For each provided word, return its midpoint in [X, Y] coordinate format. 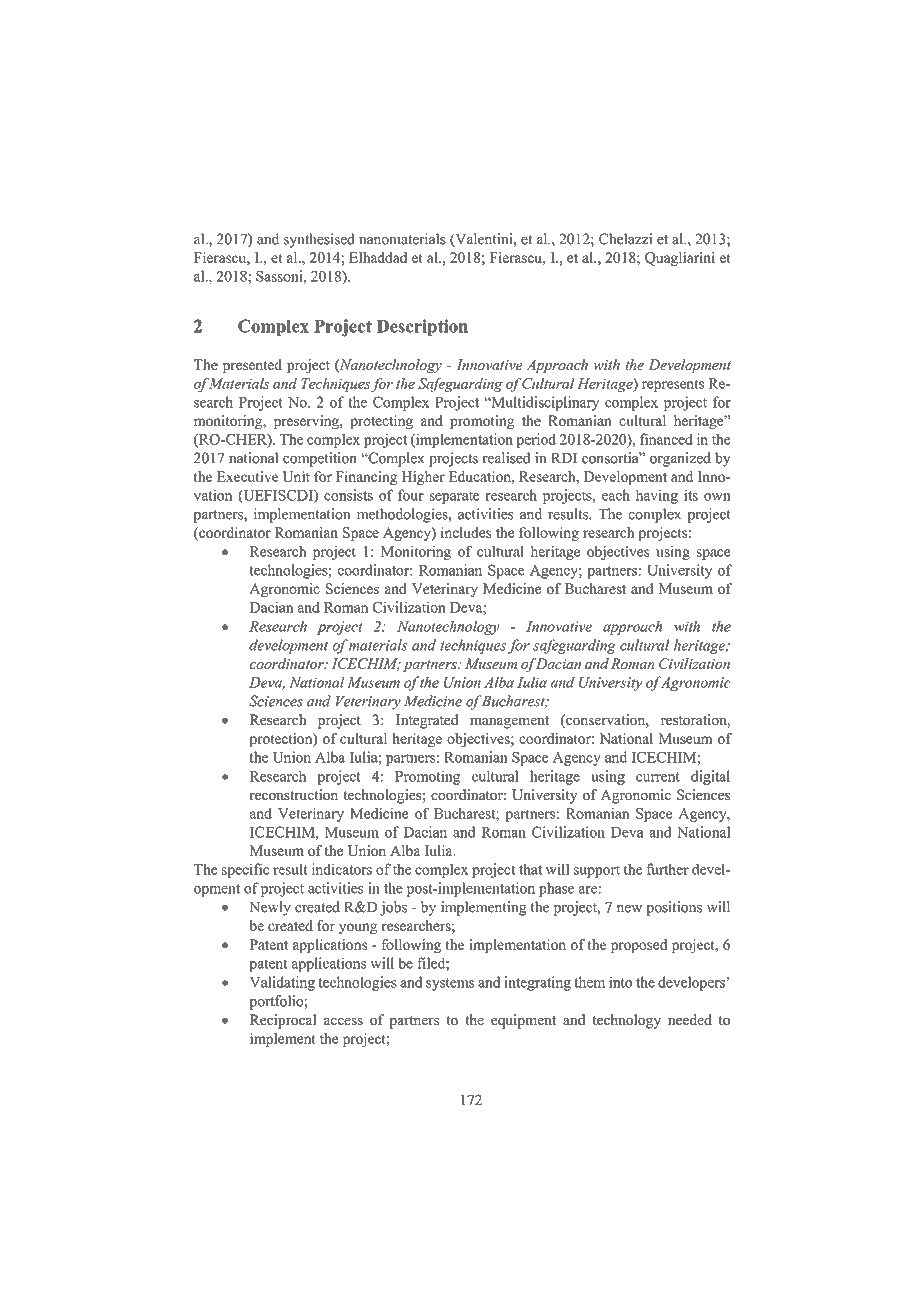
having [657, 496]
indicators [341, 869]
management [509, 722]
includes [466, 532]
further [667, 869]
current [658, 777]
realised [506, 458]
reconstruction [293, 794]
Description [422, 327]
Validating [282, 983]
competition [320, 459]
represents [673, 385]
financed [666, 439]
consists [348, 495]
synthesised [319, 240]
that [530, 869]
